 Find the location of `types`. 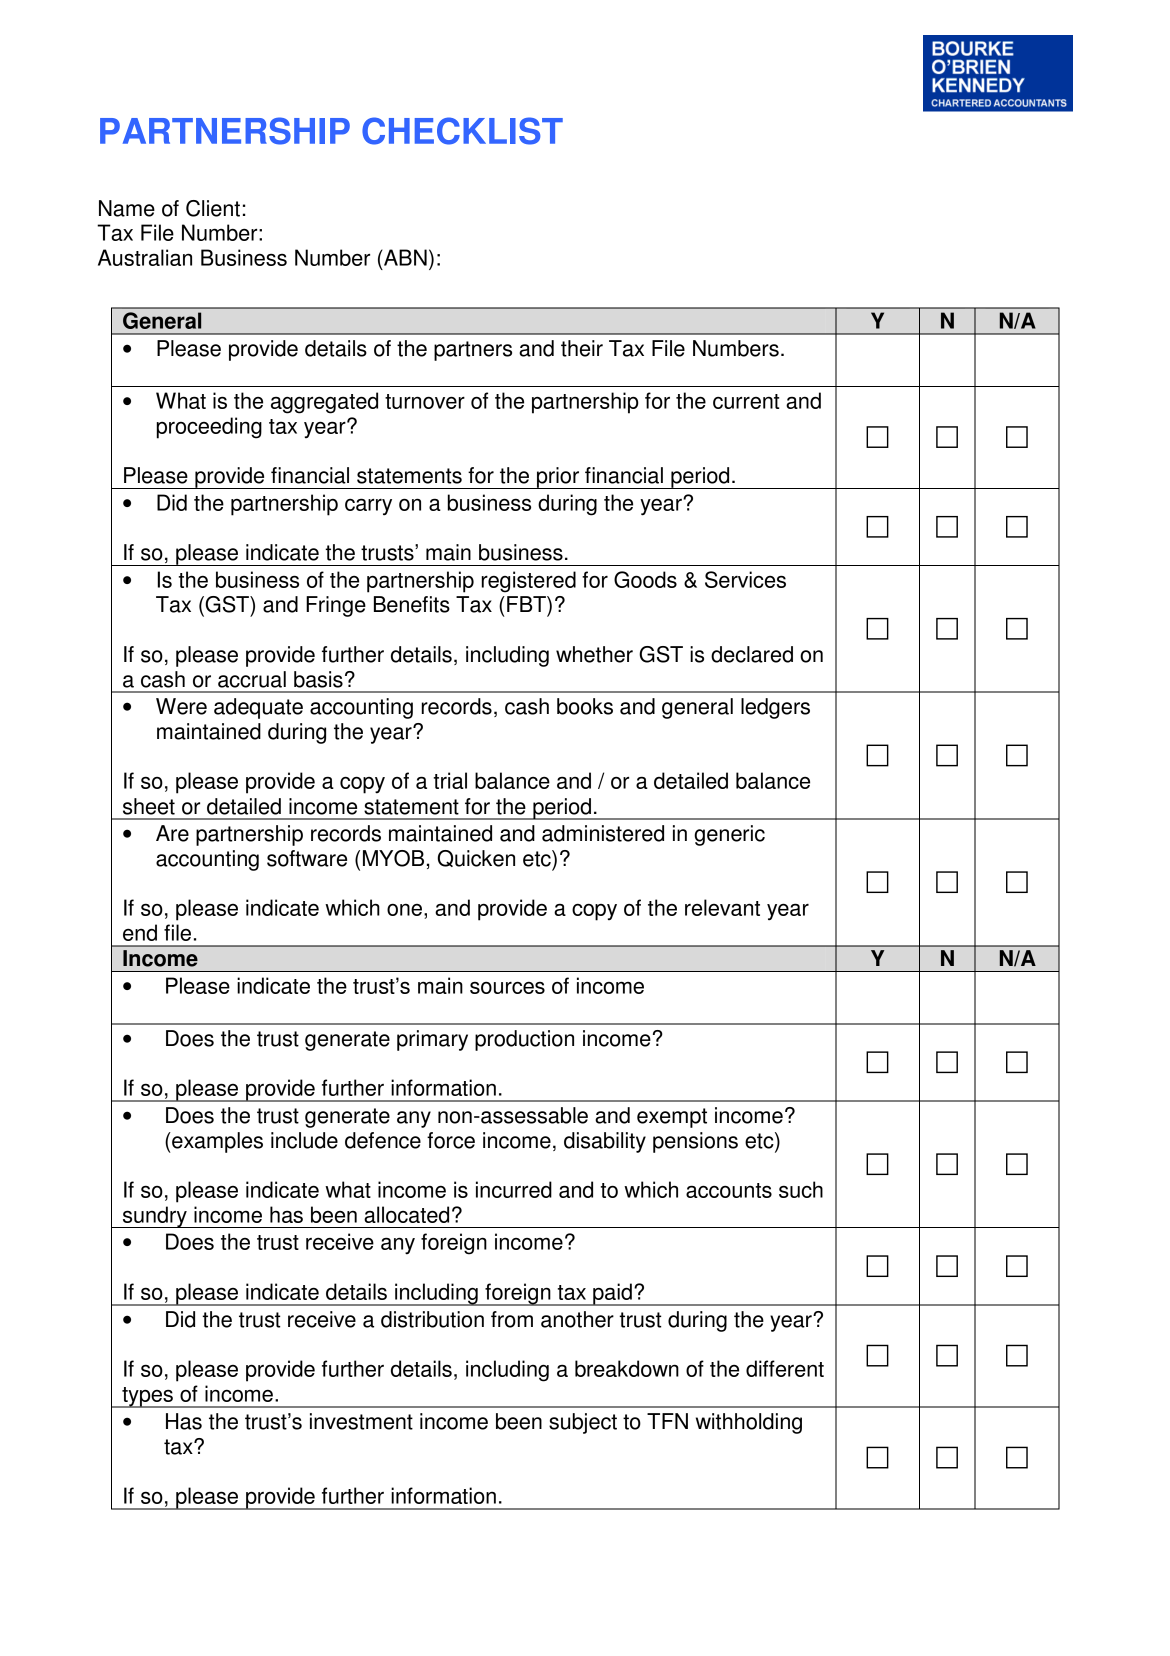

types is located at coordinates (147, 1397).
